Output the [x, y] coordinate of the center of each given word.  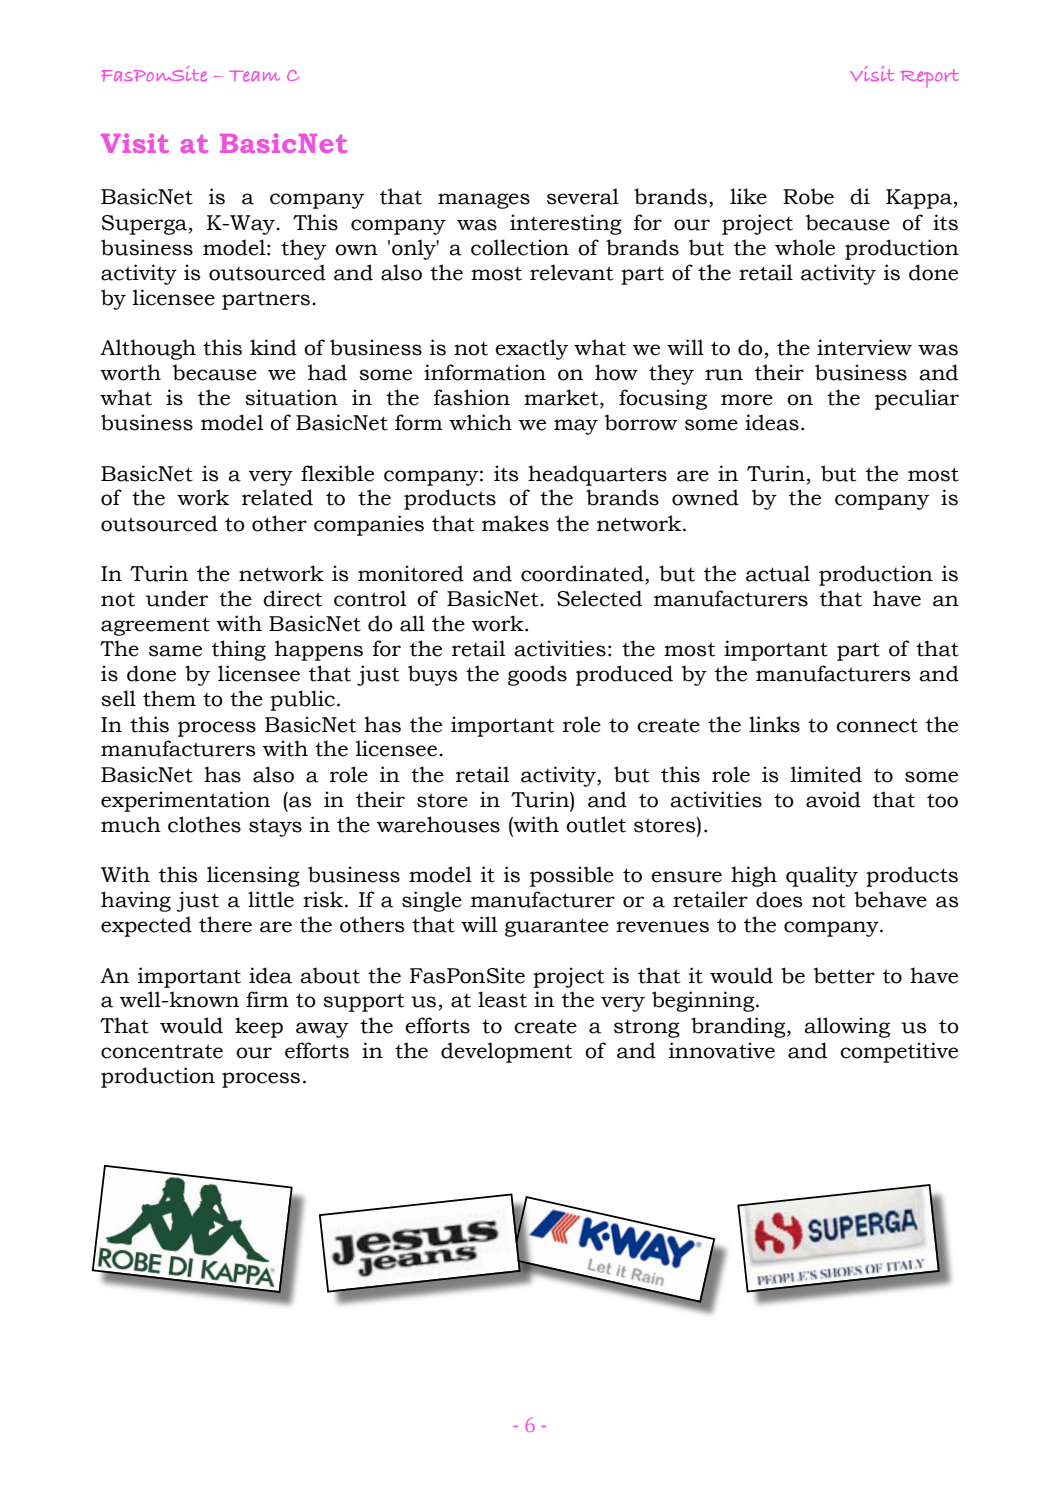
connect [877, 725]
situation [291, 397]
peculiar [917, 399]
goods [537, 675]
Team [254, 76]
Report [930, 78]
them [169, 698]
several [583, 196]
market [562, 398]
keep [259, 1027]
